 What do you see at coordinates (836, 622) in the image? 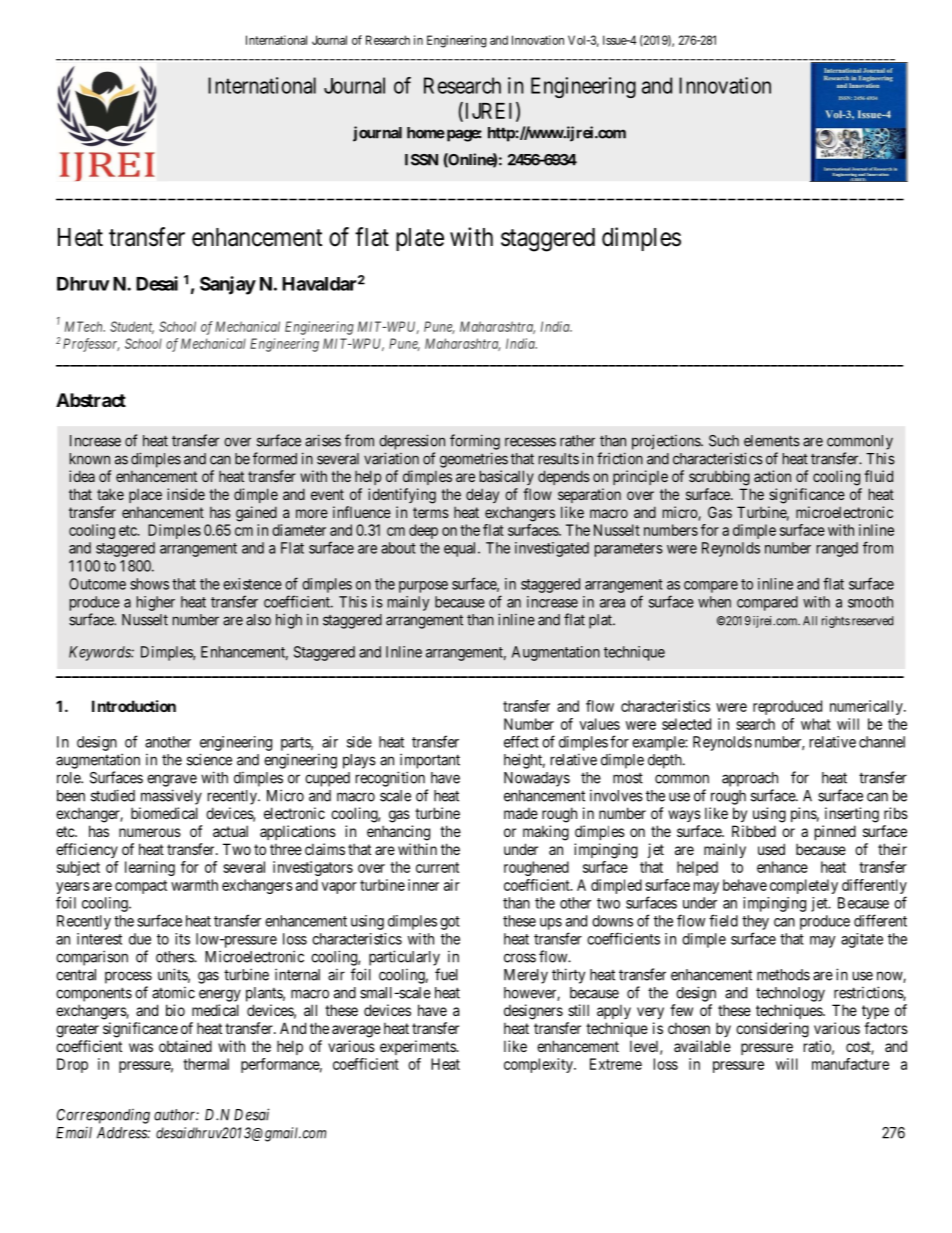
I see `rights` at bounding box center [836, 622].
